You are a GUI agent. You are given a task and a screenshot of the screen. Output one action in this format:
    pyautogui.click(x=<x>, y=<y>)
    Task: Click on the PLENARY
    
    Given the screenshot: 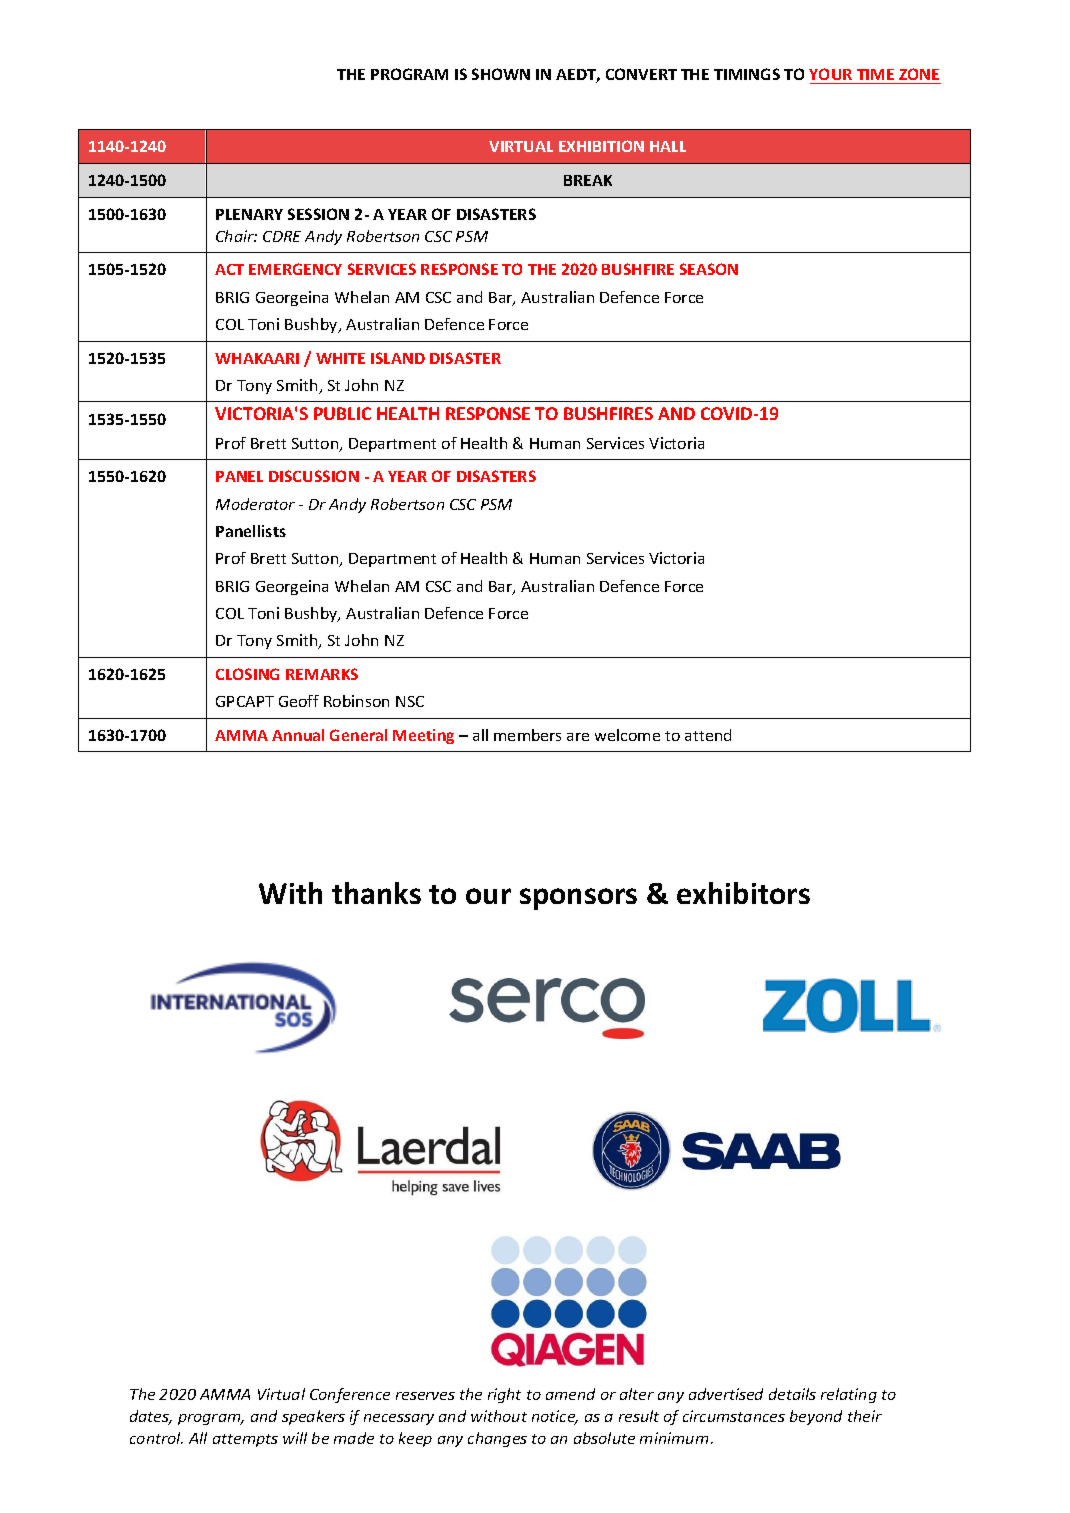 What is the action you would take?
    pyautogui.click(x=249, y=214)
